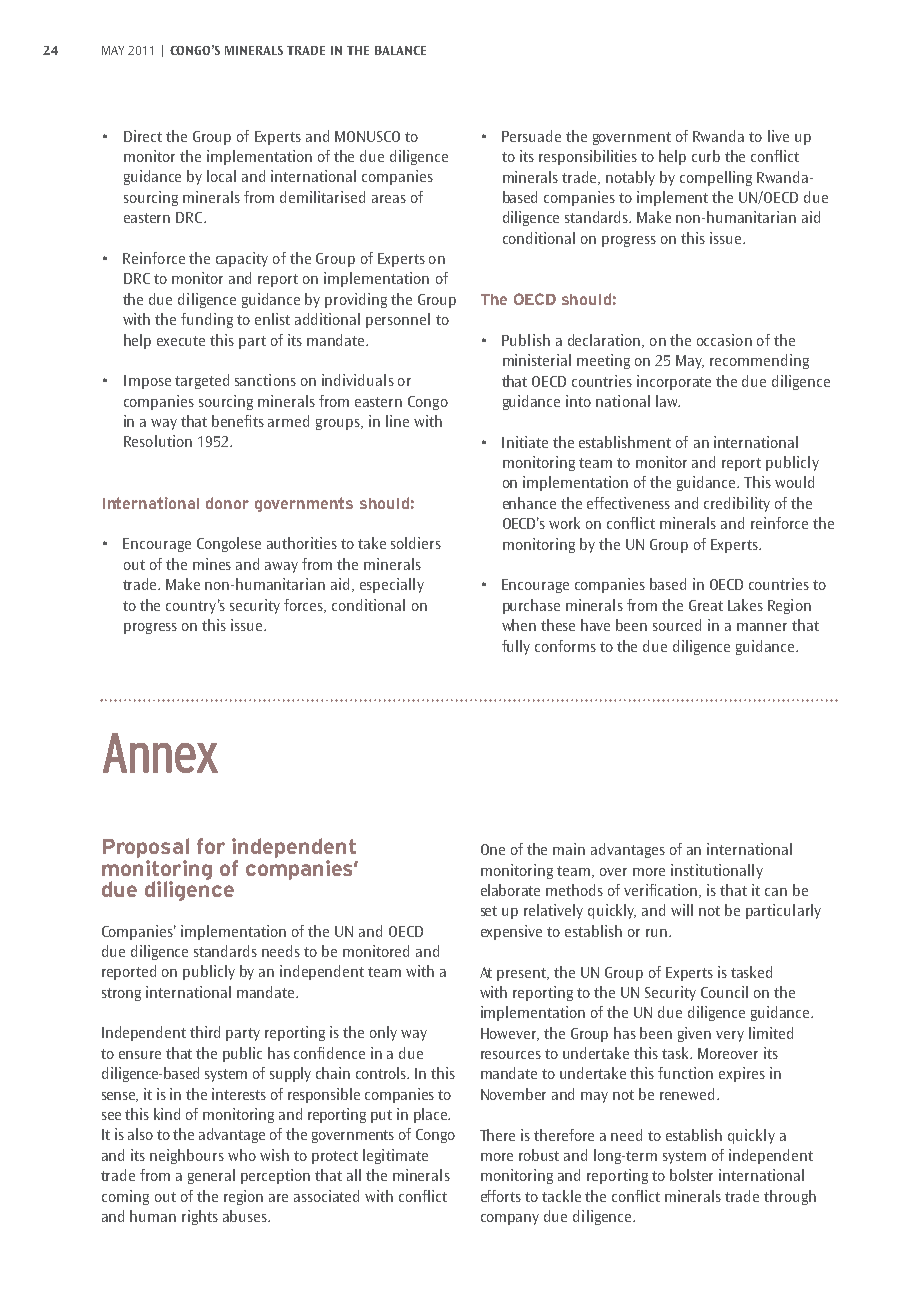 This screenshot has width=924, height=1308. What do you see at coordinates (158, 441) in the screenshot?
I see `Resolution` at bounding box center [158, 441].
